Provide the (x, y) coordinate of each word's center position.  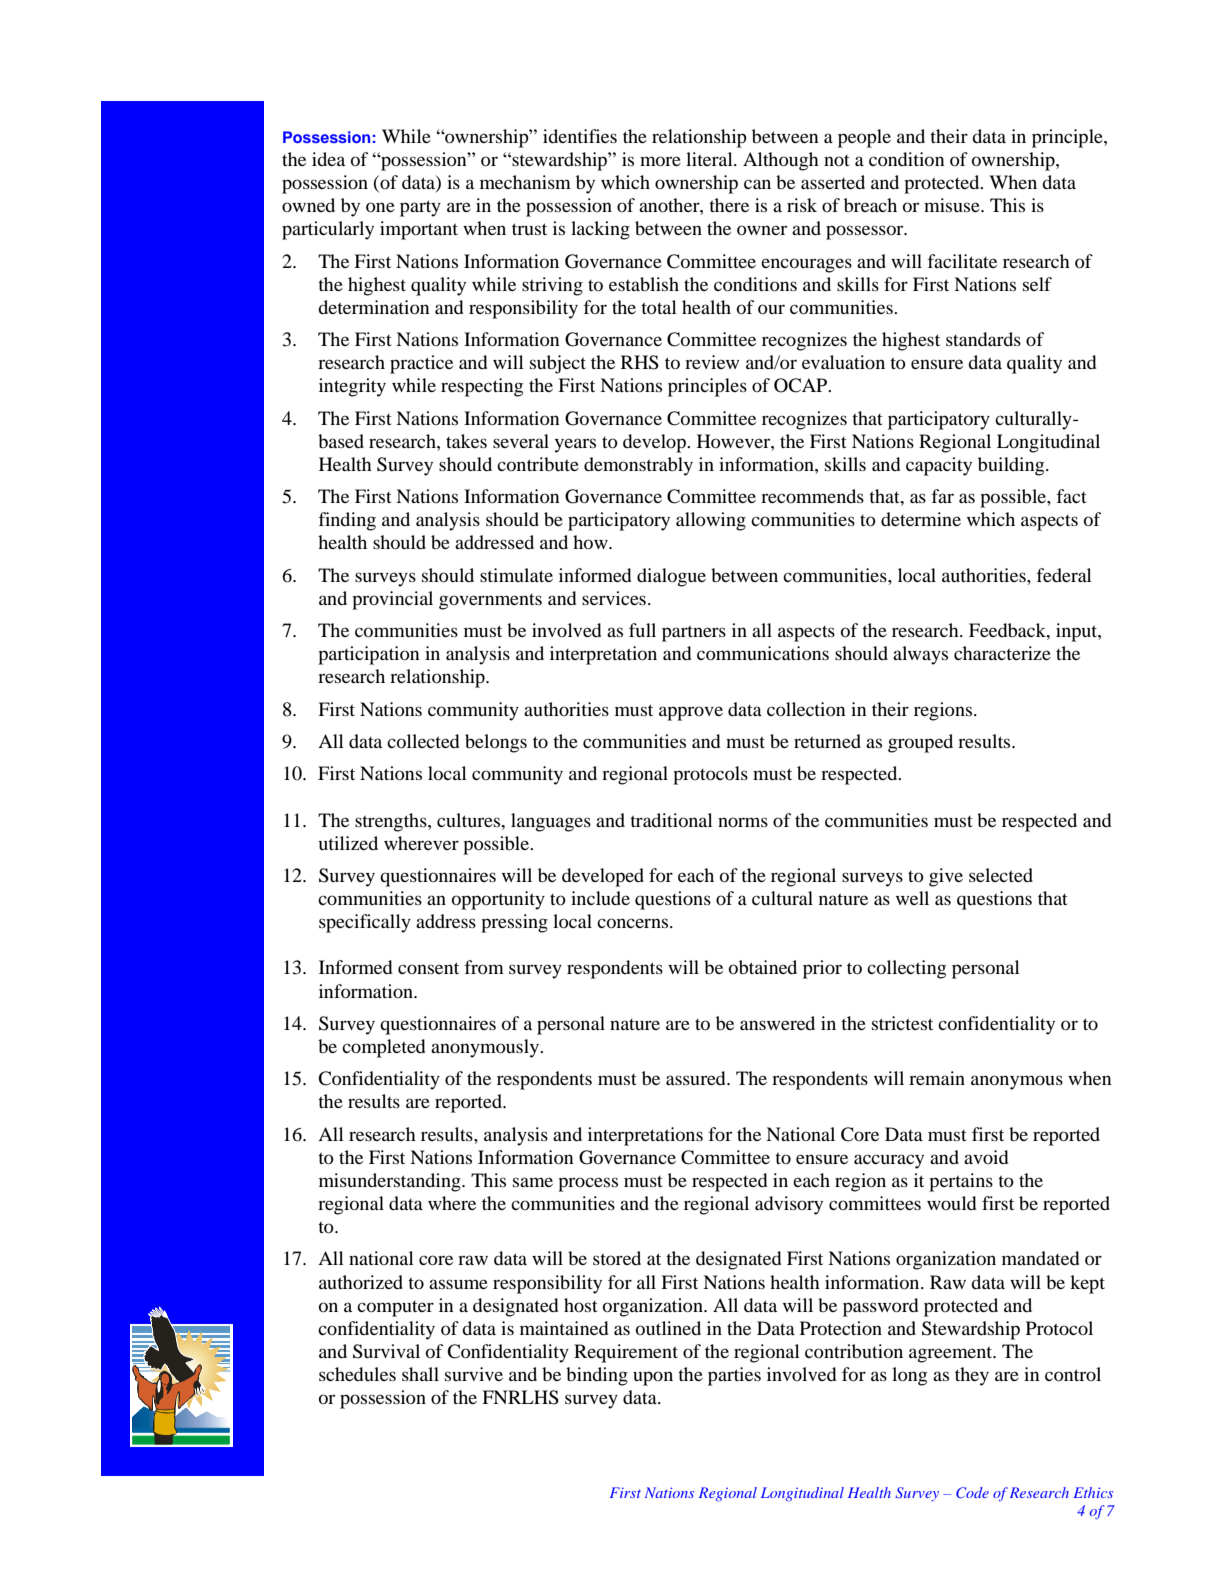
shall (420, 1374)
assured (697, 1078)
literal (710, 159)
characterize (1002, 653)
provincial (392, 600)
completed (383, 1048)
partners (694, 633)
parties (734, 1376)
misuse (953, 205)
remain (937, 1078)
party (420, 208)
